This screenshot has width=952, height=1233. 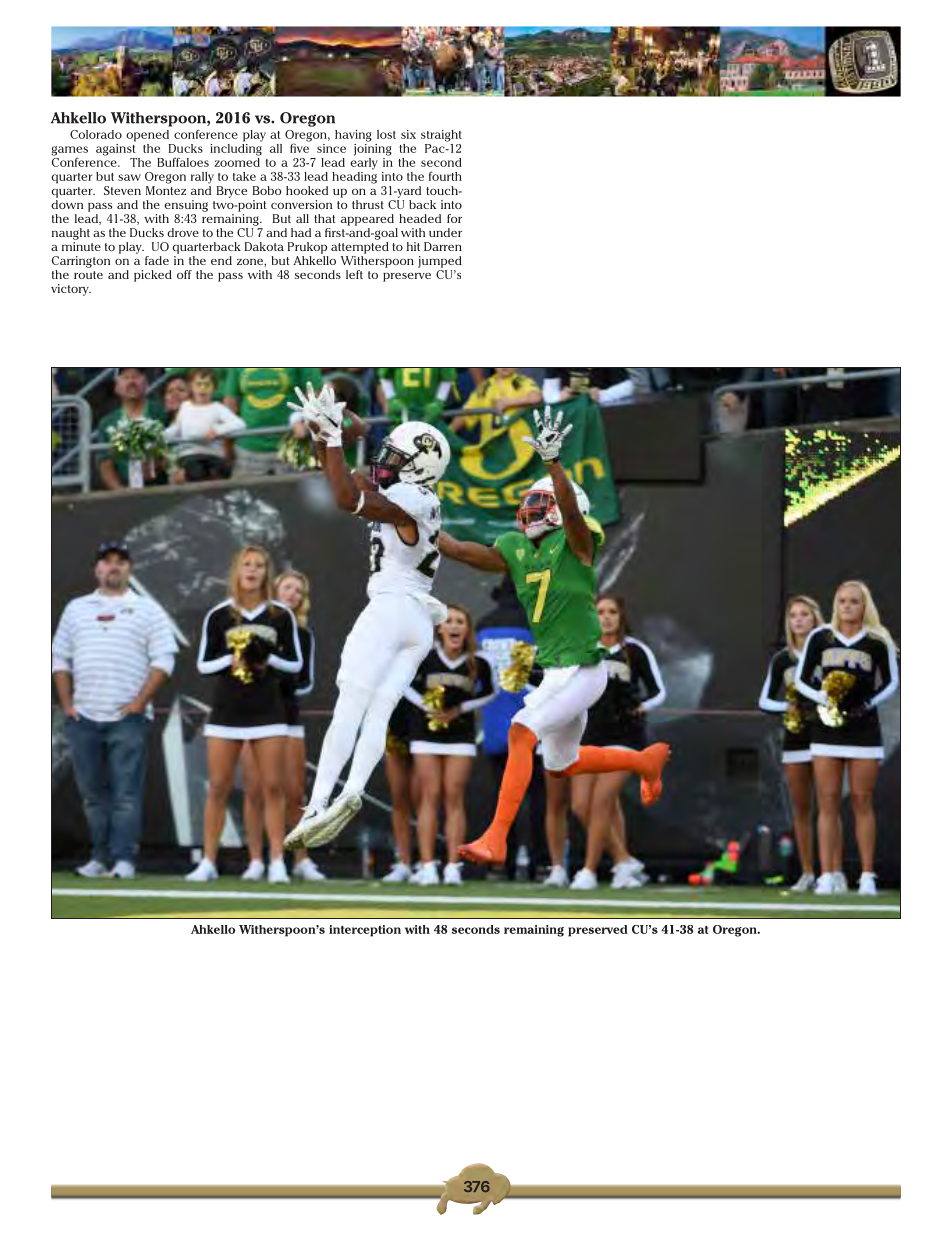 What do you see at coordinates (413, 246) in the screenshot?
I see `hit` at bounding box center [413, 246].
